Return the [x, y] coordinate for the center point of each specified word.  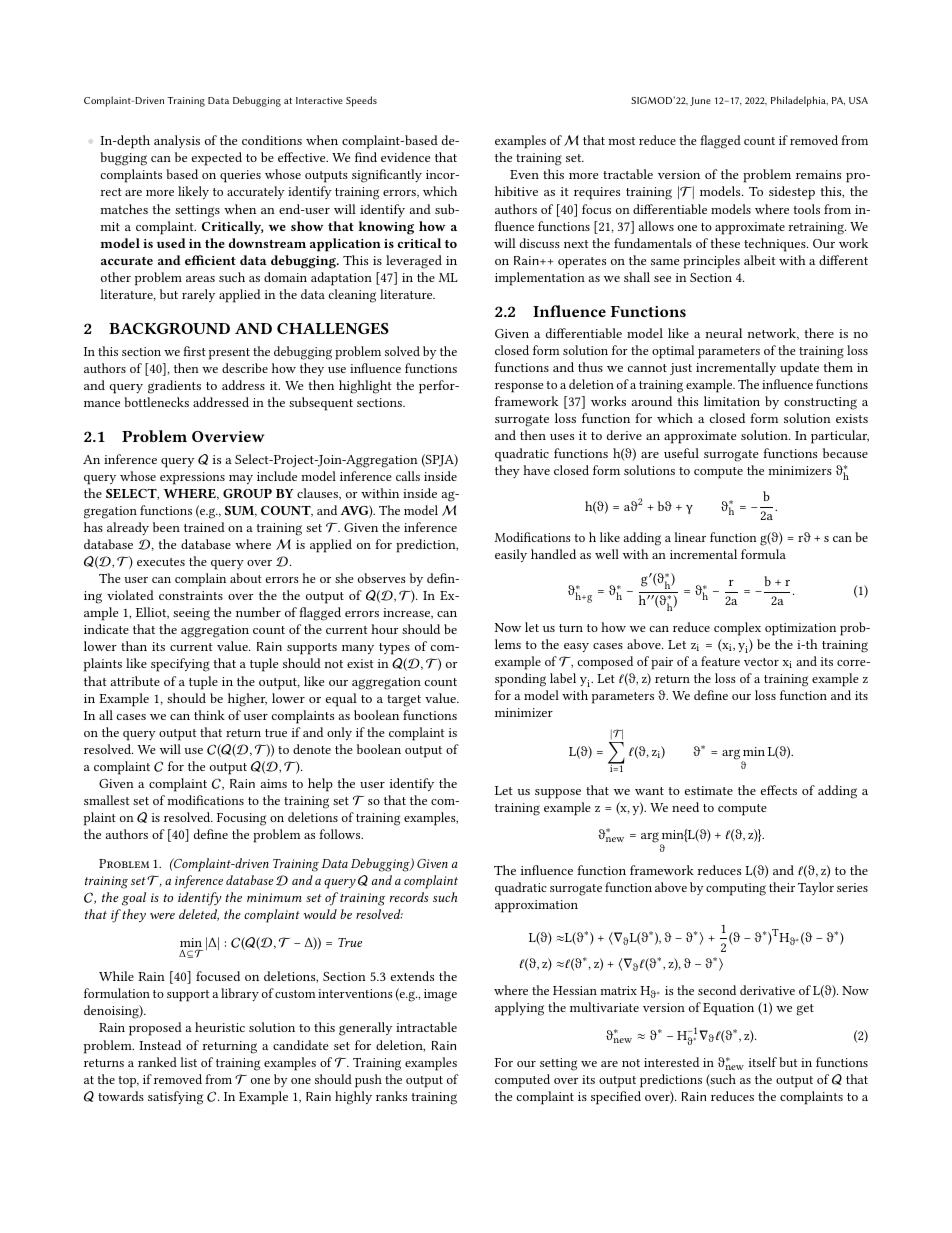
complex [737, 629]
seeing [191, 614]
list [188, 1062]
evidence [405, 157]
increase [408, 613]
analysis [177, 141]
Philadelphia [799, 101]
